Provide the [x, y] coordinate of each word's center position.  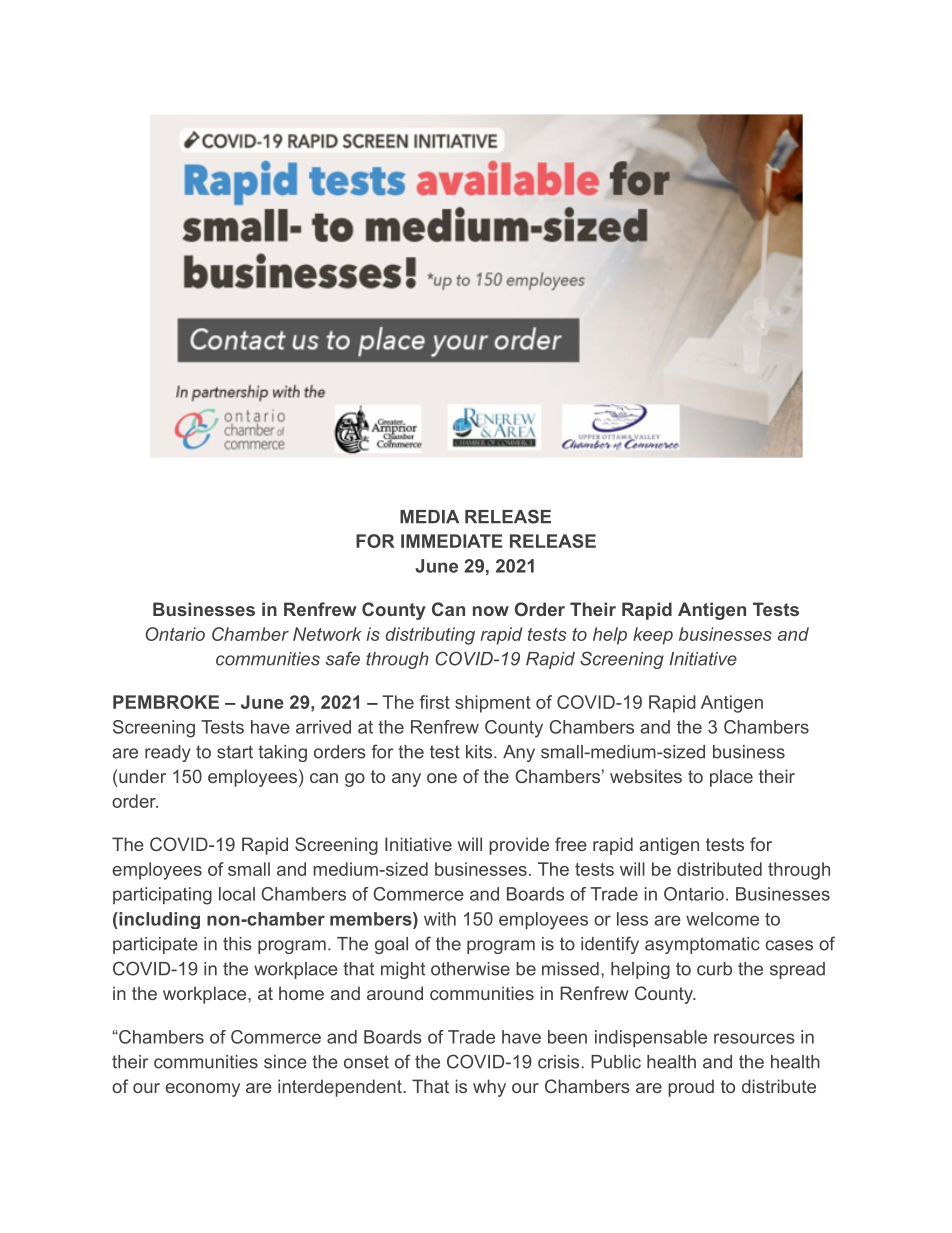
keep [653, 636]
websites [646, 776]
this [237, 944]
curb [714, 969]
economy [202, 1090]
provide [519, 846]
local [237, 894]
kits [479, 752]
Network [327, 634]
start [235, 752]
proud [691, 1088]
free [571, 844]
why [489, 1088]
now [491, 611]
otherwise [470, 969]
